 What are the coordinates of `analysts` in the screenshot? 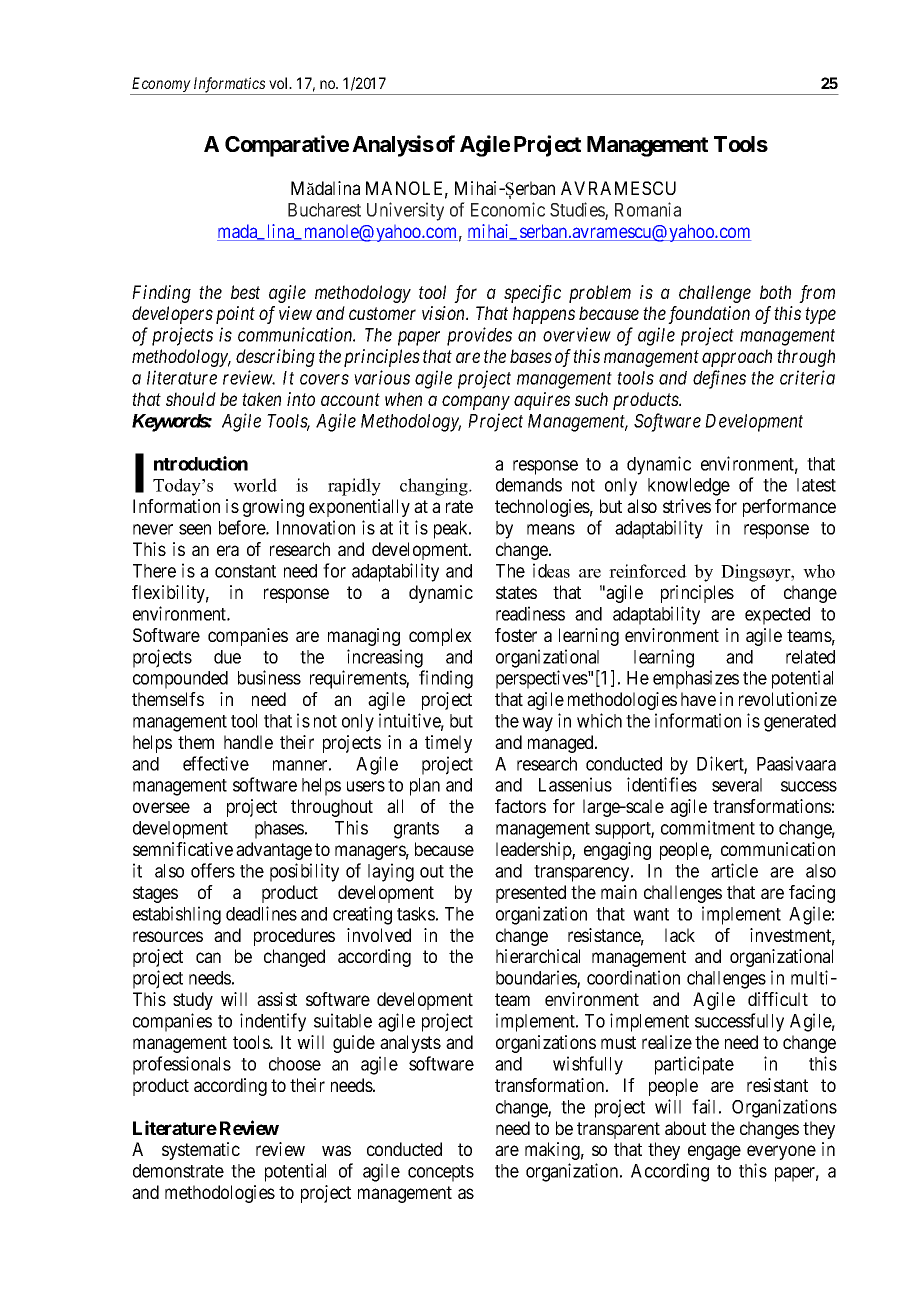 It's located at (410, 1044).
